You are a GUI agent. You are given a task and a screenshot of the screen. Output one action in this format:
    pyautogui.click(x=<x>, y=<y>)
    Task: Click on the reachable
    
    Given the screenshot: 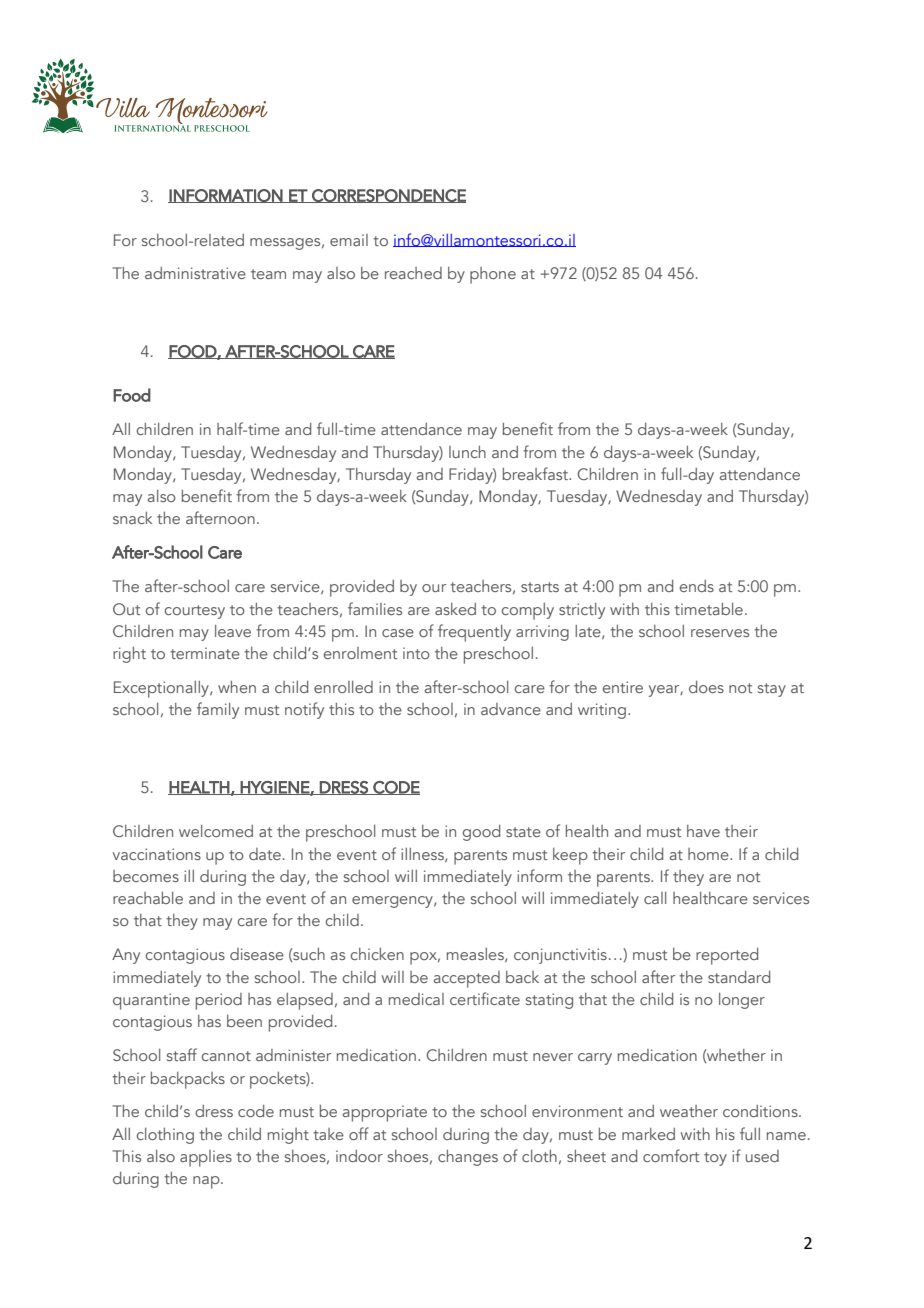 What is the action you would take?
    pyautogui.click(x=148, y=898)
